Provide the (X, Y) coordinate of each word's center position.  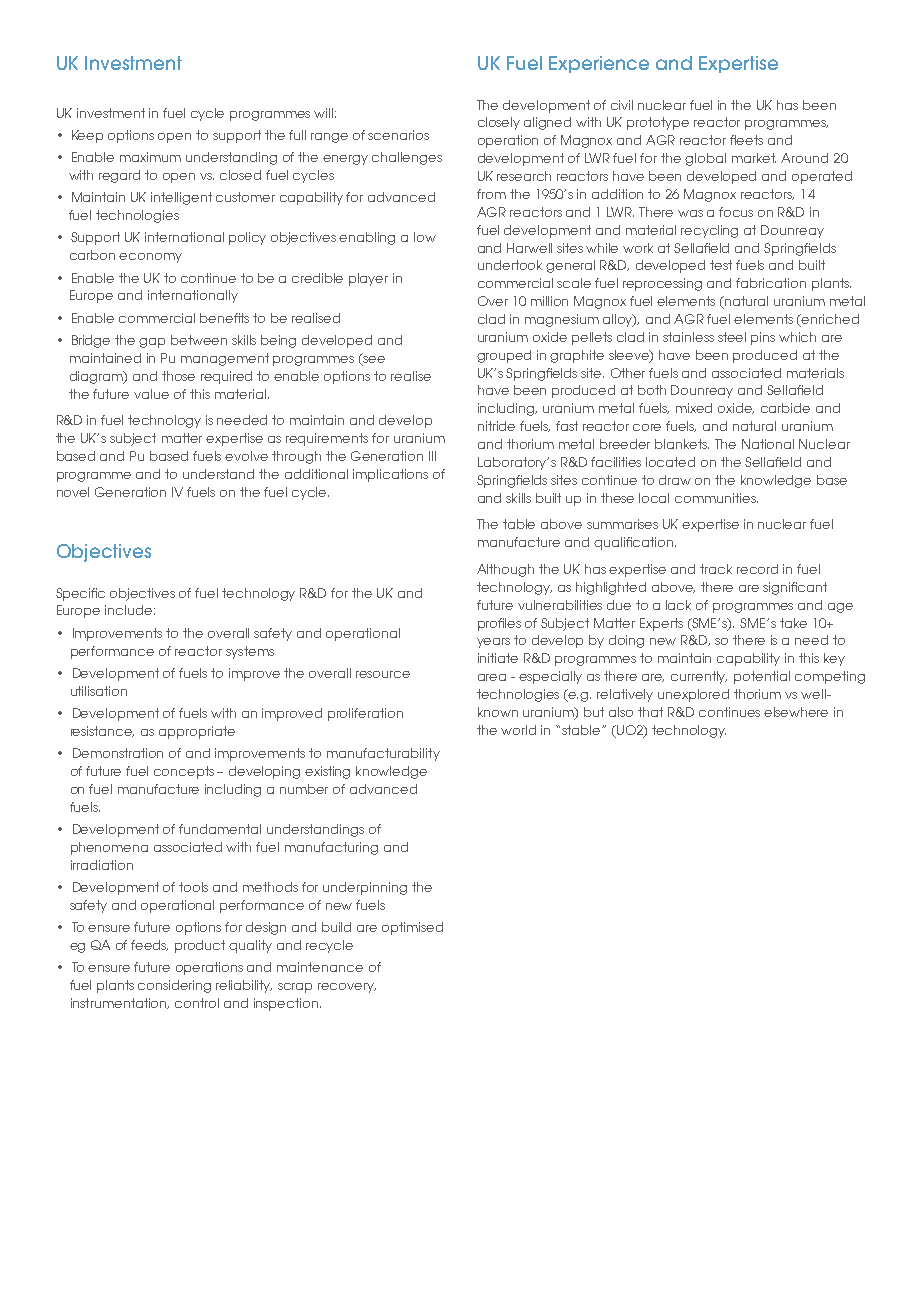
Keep (87, 136)
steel (732, 337)
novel (73, 492)
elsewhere (796, 712)
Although (505, 570)
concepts (184, 772)
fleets (746, 140)
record (757, 569)
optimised (412, 928)
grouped (504, 356)
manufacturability (383, 754)
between (199, 340)
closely (499, 123)
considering (174, 986)
